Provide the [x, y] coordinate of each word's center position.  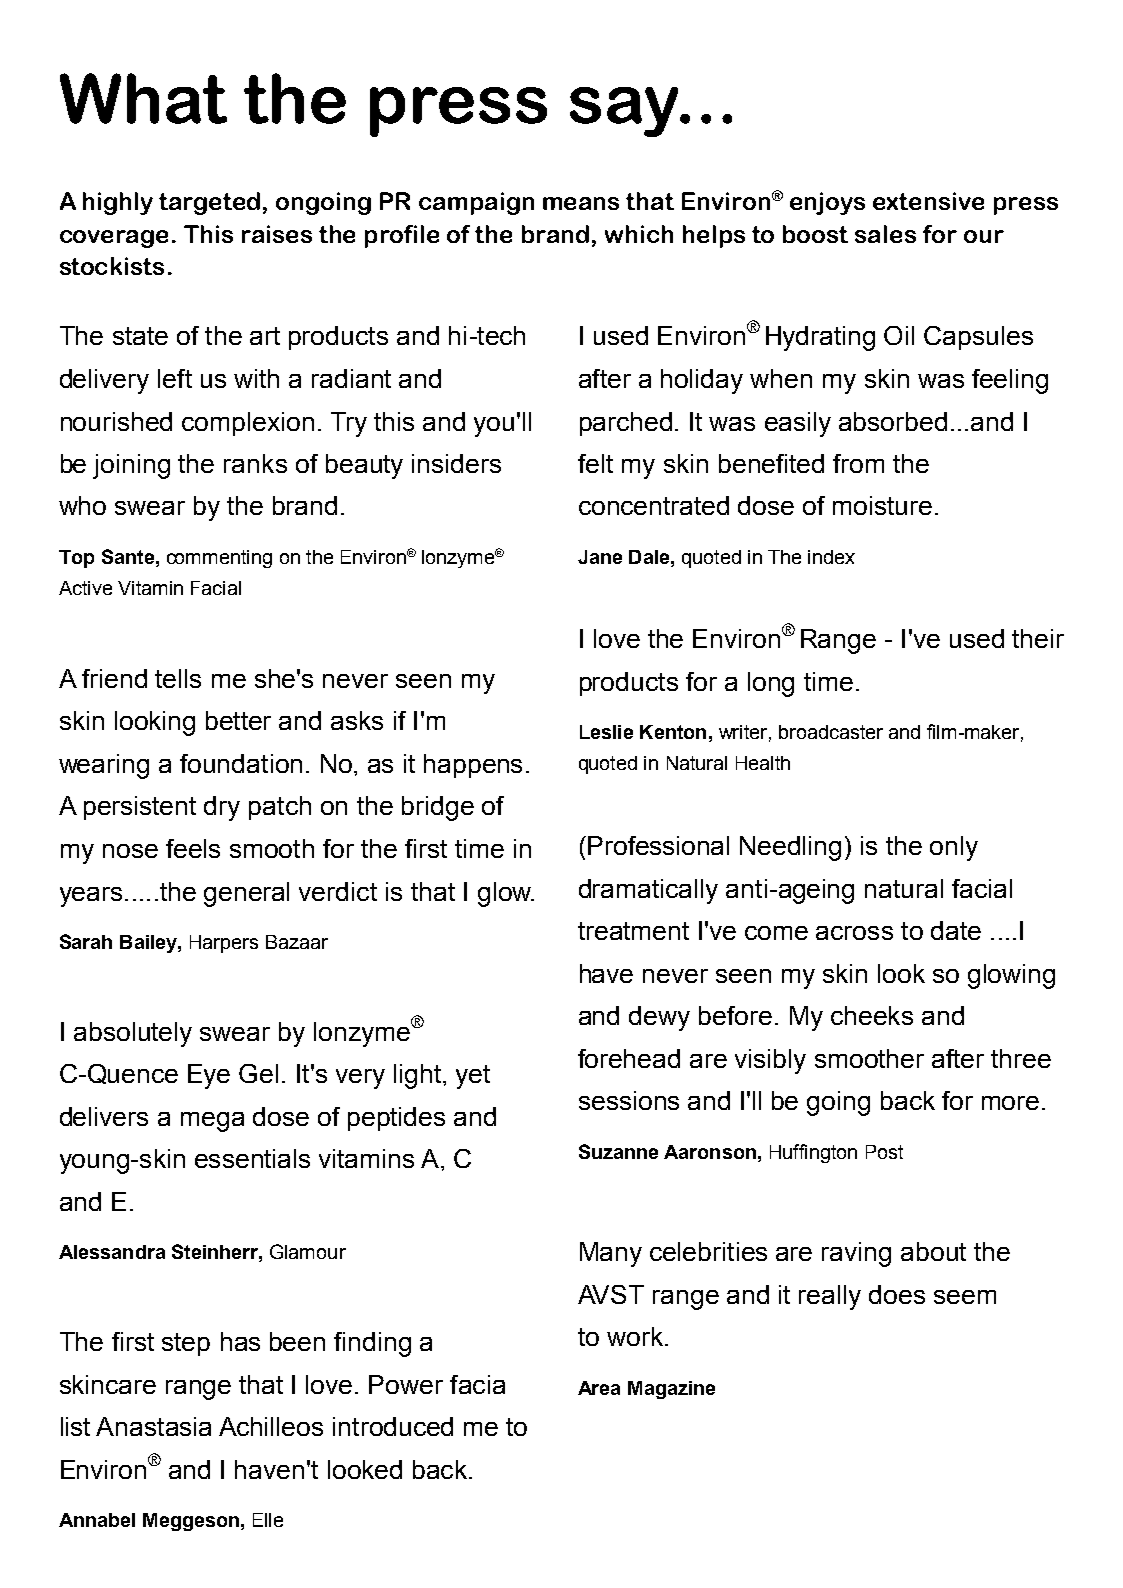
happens [473, 766]
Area [599, 1388]
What [143, 98]
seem [965, 1297]
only [954, 848]
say [625, 112]
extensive [928, 201]
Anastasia [153, 1426]
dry [222, 808]
